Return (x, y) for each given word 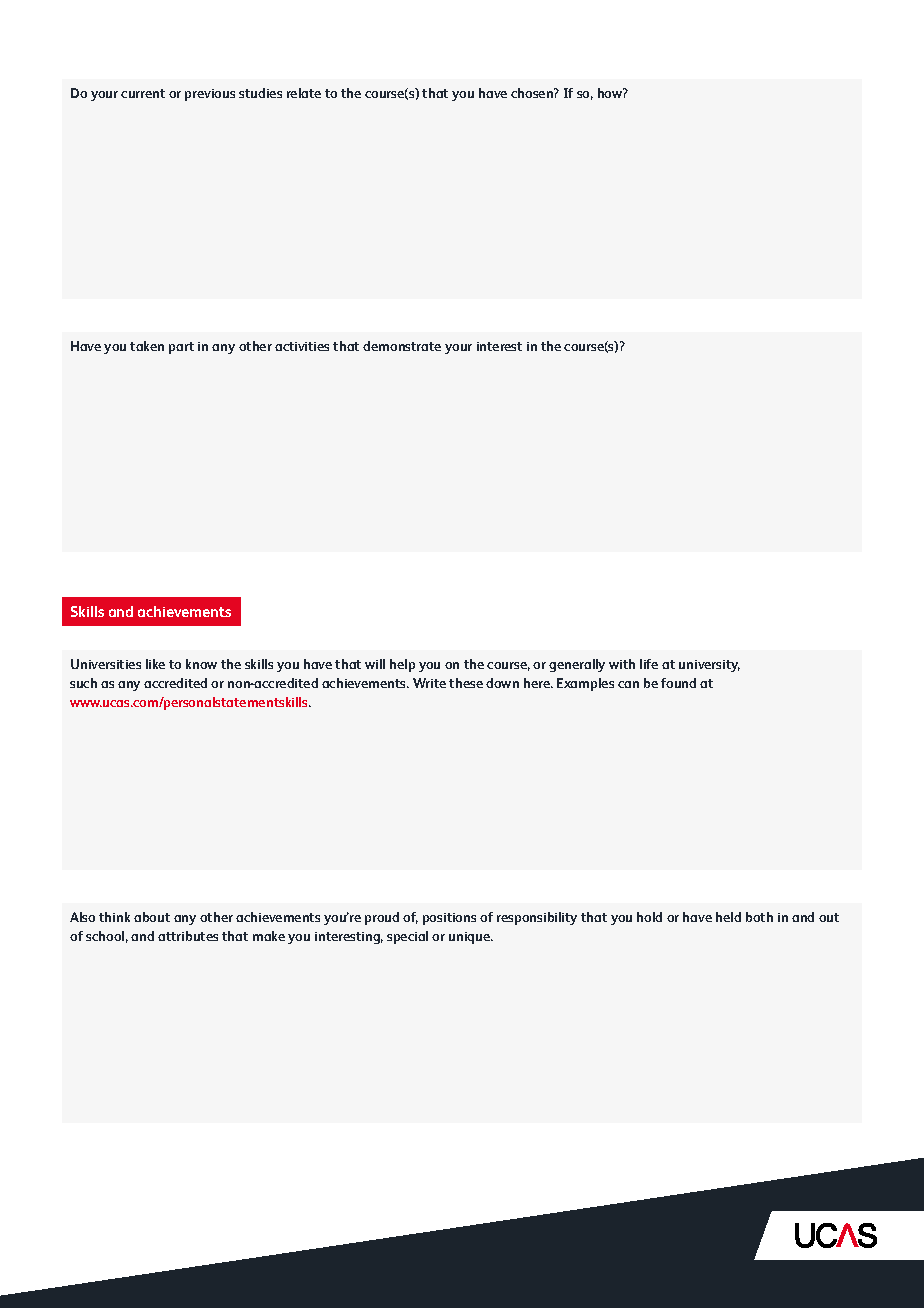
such (83, 683)
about (152, 917)
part (181, 348)
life (649, 664)
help (402, 665)
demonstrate (402, 346)
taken (147, 346)
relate (304, 93)
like (155, 664)
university (709, 666)
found (678, 683)
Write (429, 683)
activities (302, 346)
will (375, 664)
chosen (533, 93)
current (143, 93)
